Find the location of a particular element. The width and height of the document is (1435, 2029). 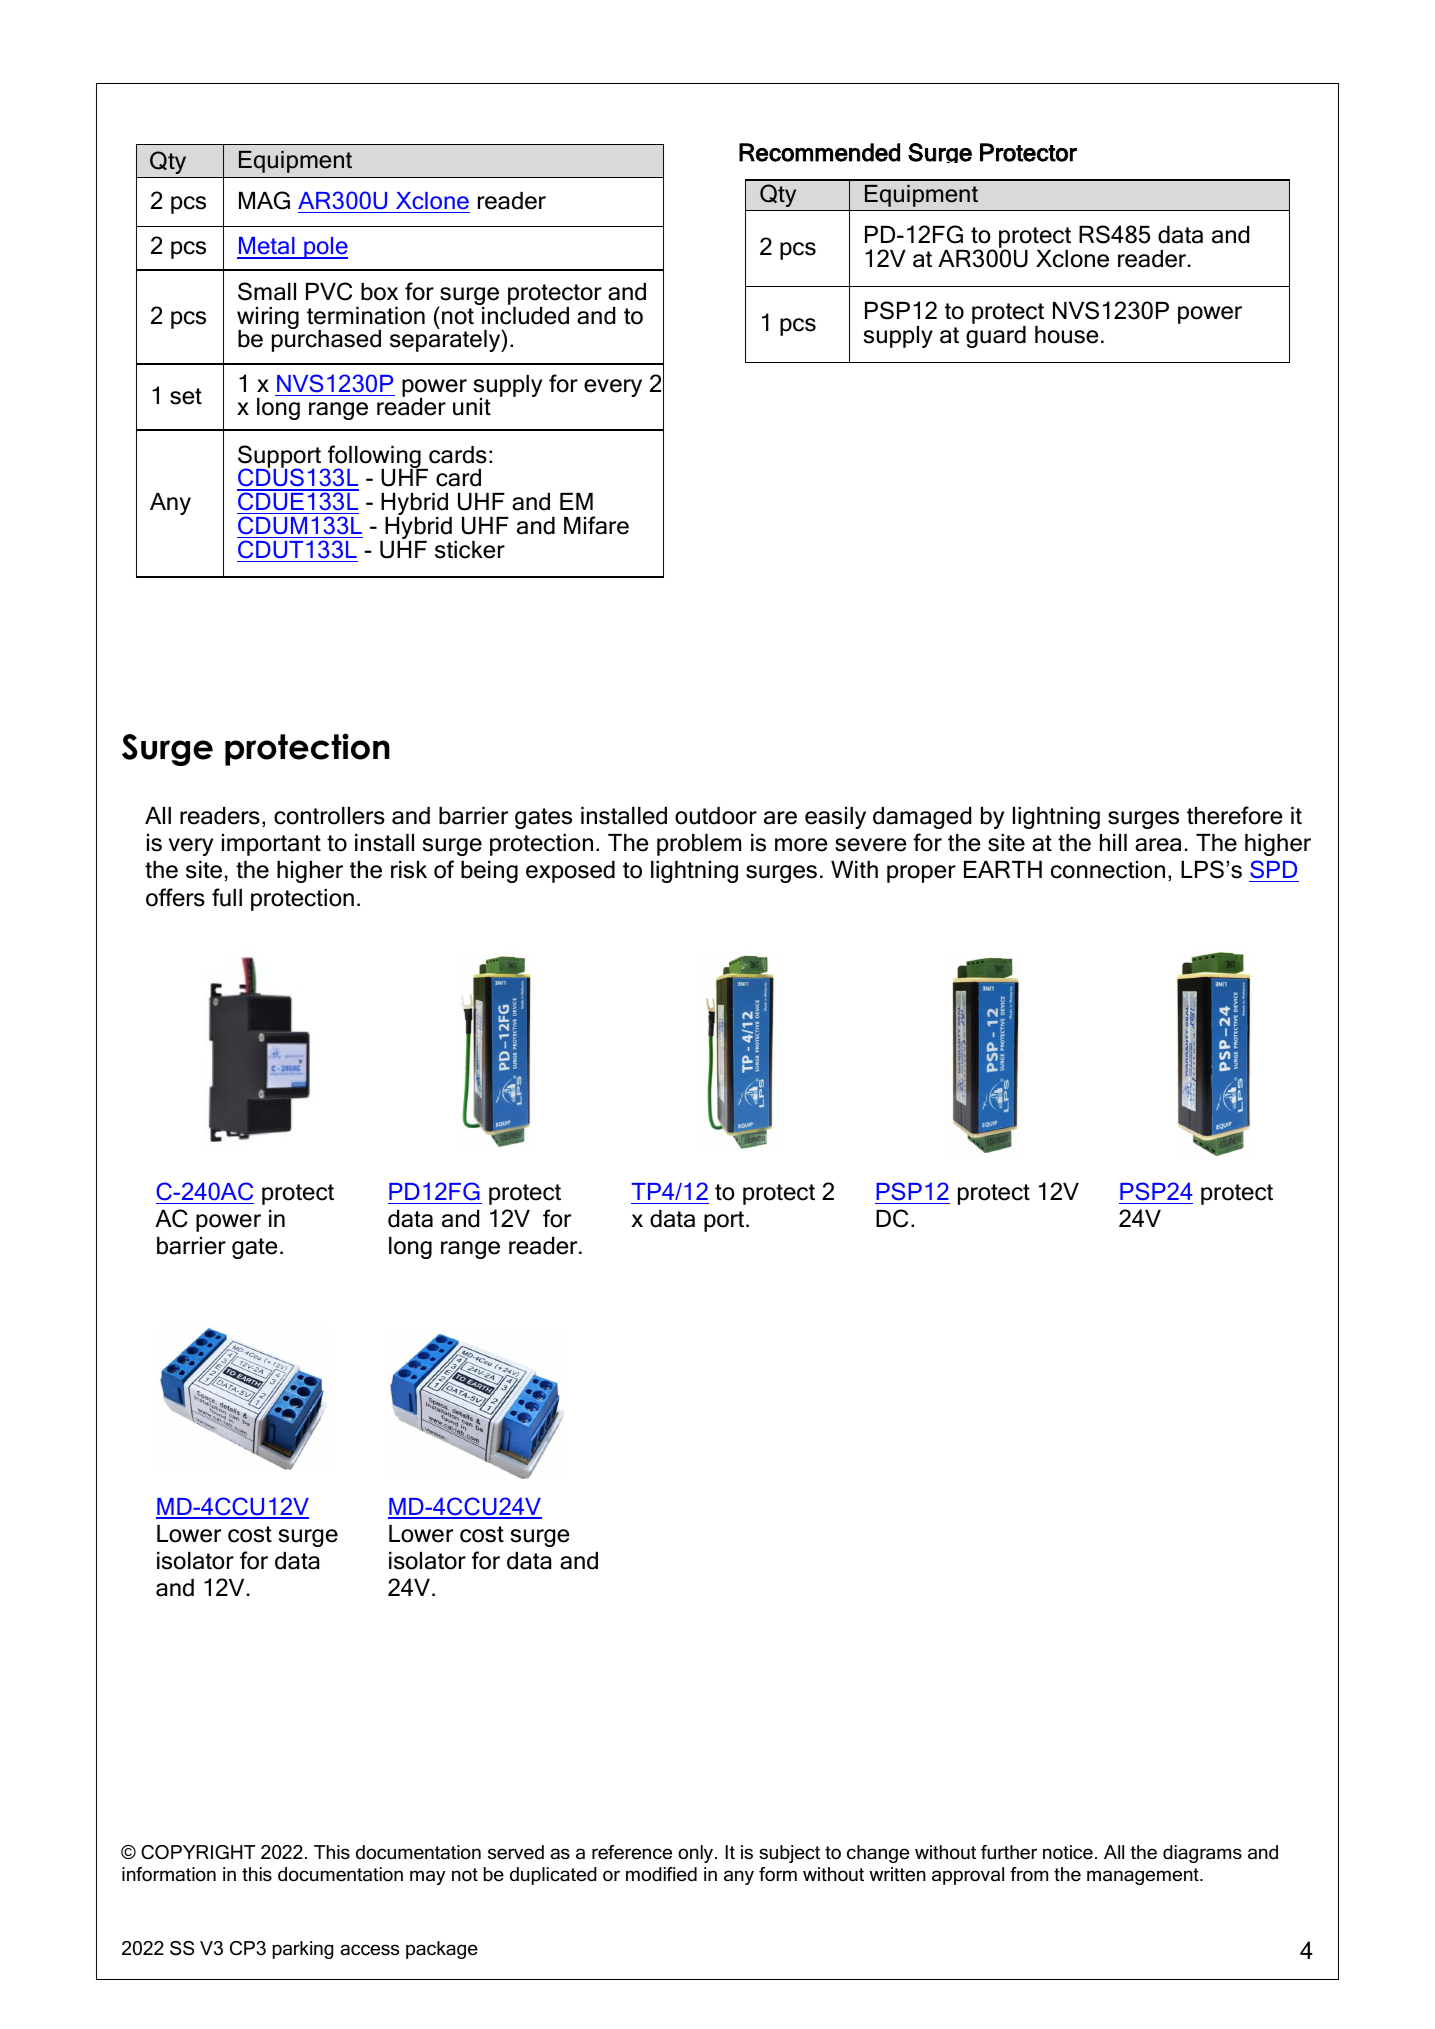

outdoor is located at coordinates (716, 816).
